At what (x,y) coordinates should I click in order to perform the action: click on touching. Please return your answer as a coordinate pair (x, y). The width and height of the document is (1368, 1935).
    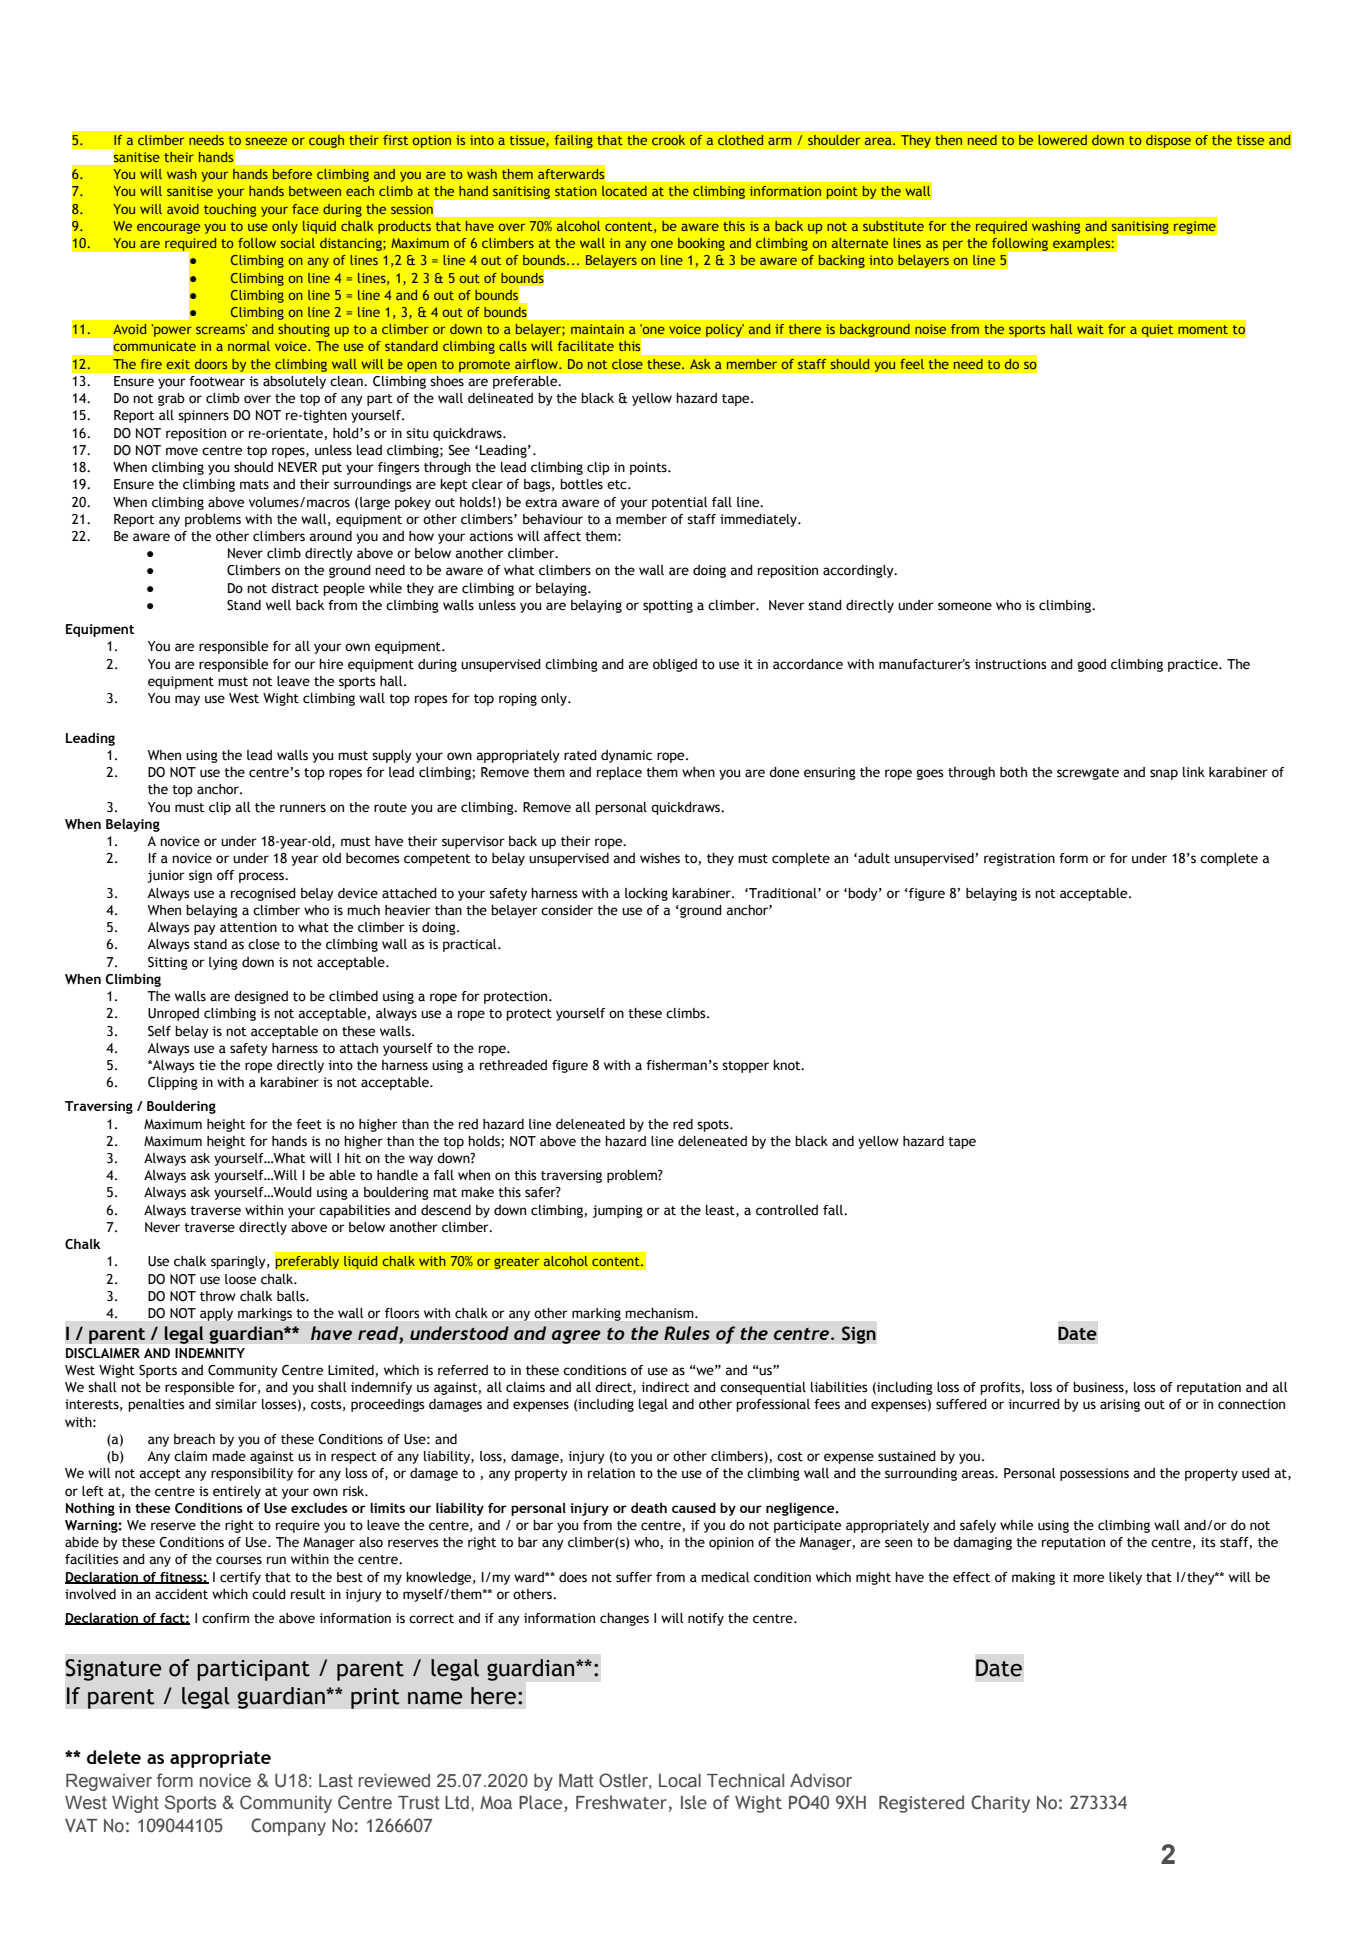
    Looking at the image, I should click on (230, 210).
